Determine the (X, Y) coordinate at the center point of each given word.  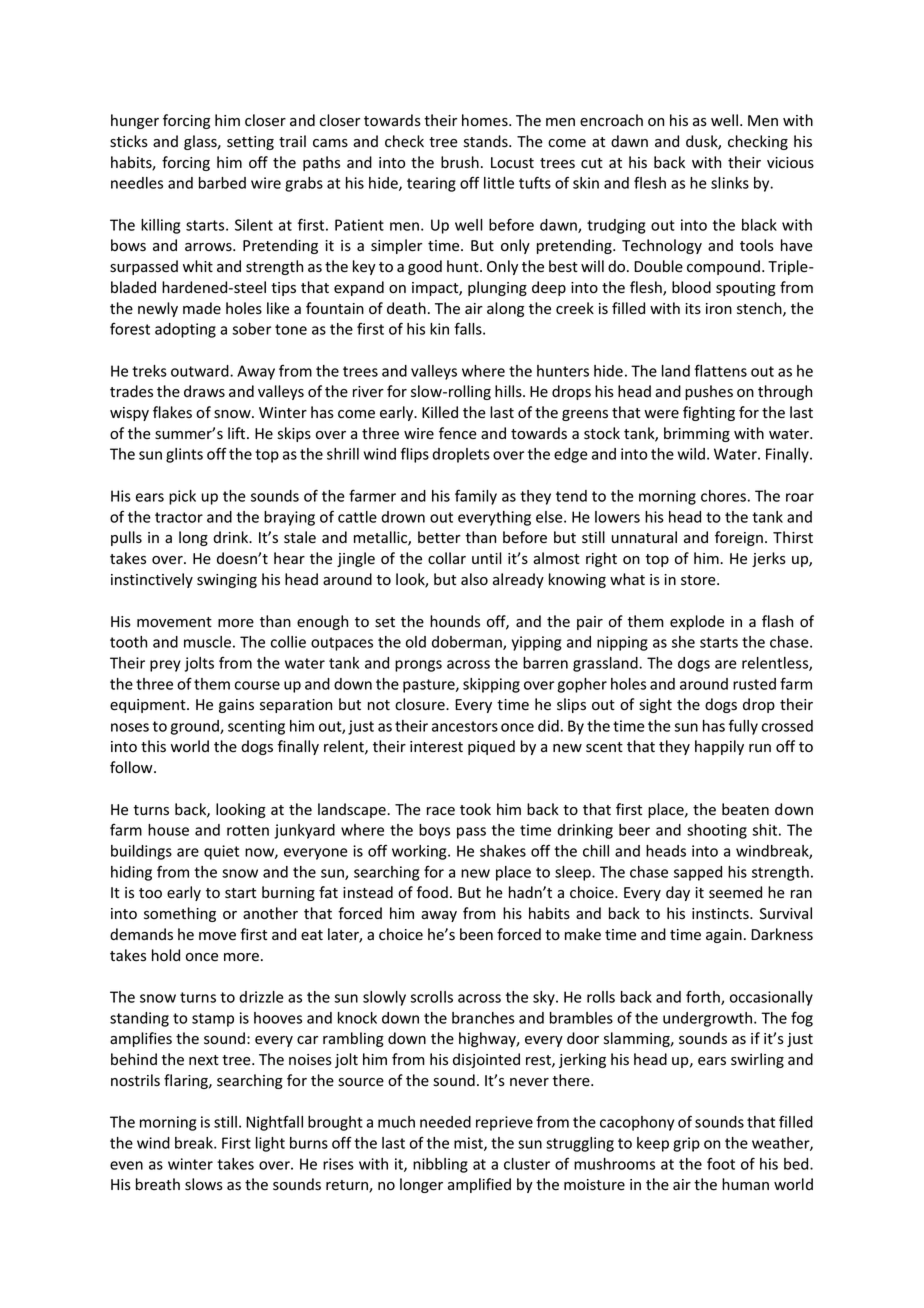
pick (182, 497)
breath (158, 1184)
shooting (717, 831)
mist (469, 1144)
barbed (222, 183)
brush (460, 162)
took (475, 809)
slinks (730, 183)
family (476, 497)
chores (723, 496)
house (168, 830)
